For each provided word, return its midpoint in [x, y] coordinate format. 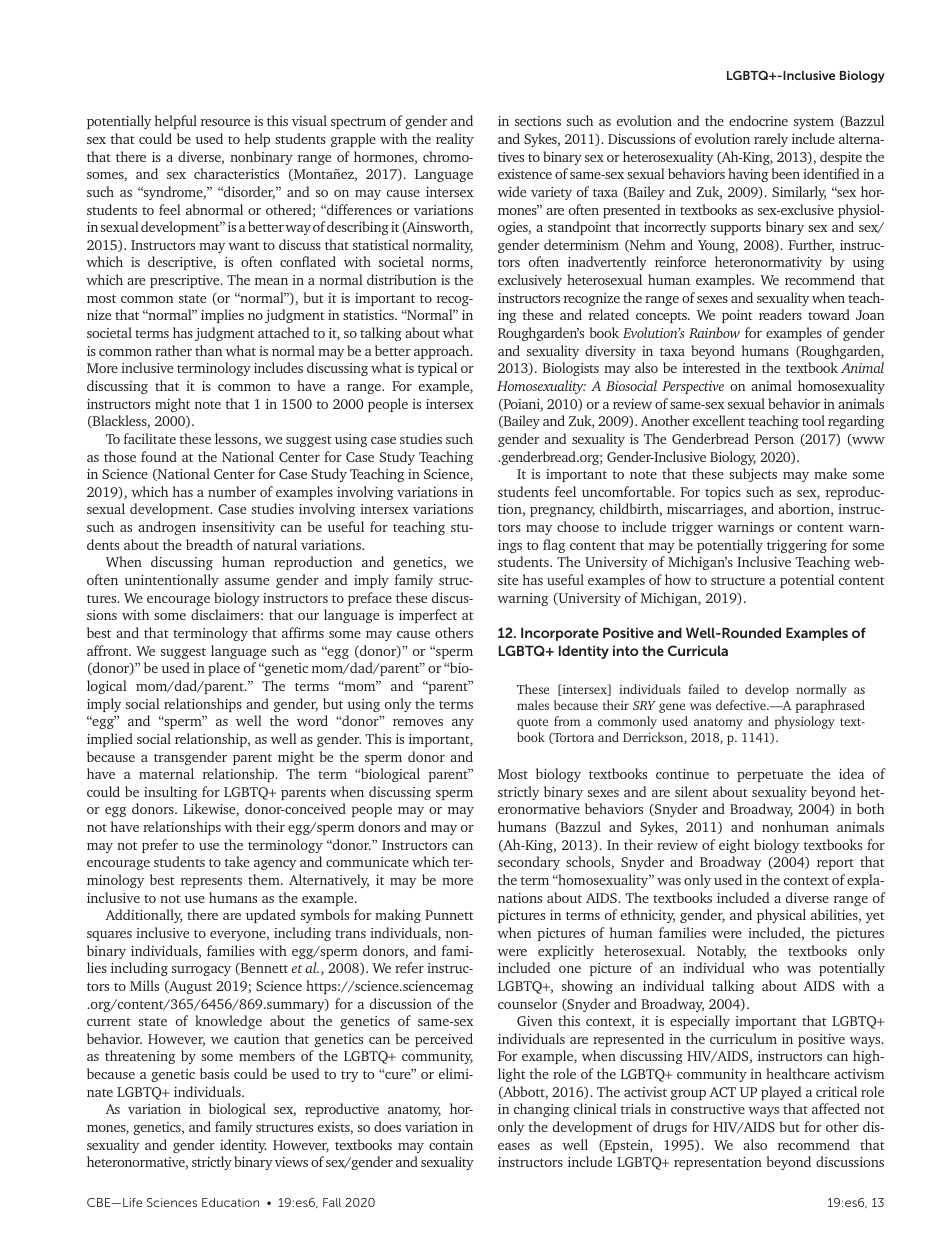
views [291, 1162]
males [533, 705]
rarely [771, 140]
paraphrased [830, 706]
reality [455, 140]
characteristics [236, 173]
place [224, 669]
